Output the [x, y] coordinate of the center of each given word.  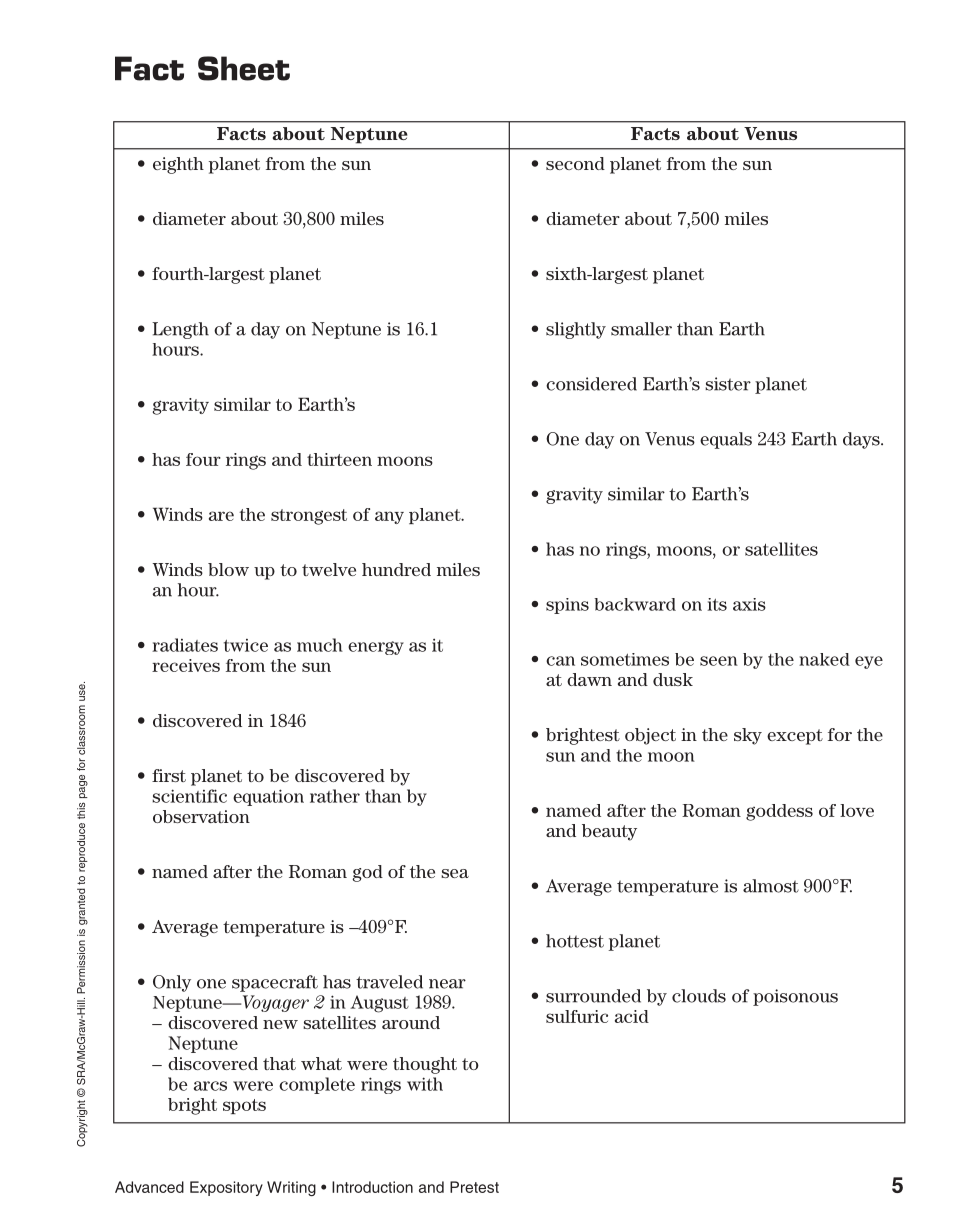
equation [268, 797]
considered [591, 384]
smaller [641, 329]
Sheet [244, 68]
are [221, 516]
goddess [779, 812]
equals [726, 440]
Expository [226, 1188]
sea [455, 873]
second [575, 163]
